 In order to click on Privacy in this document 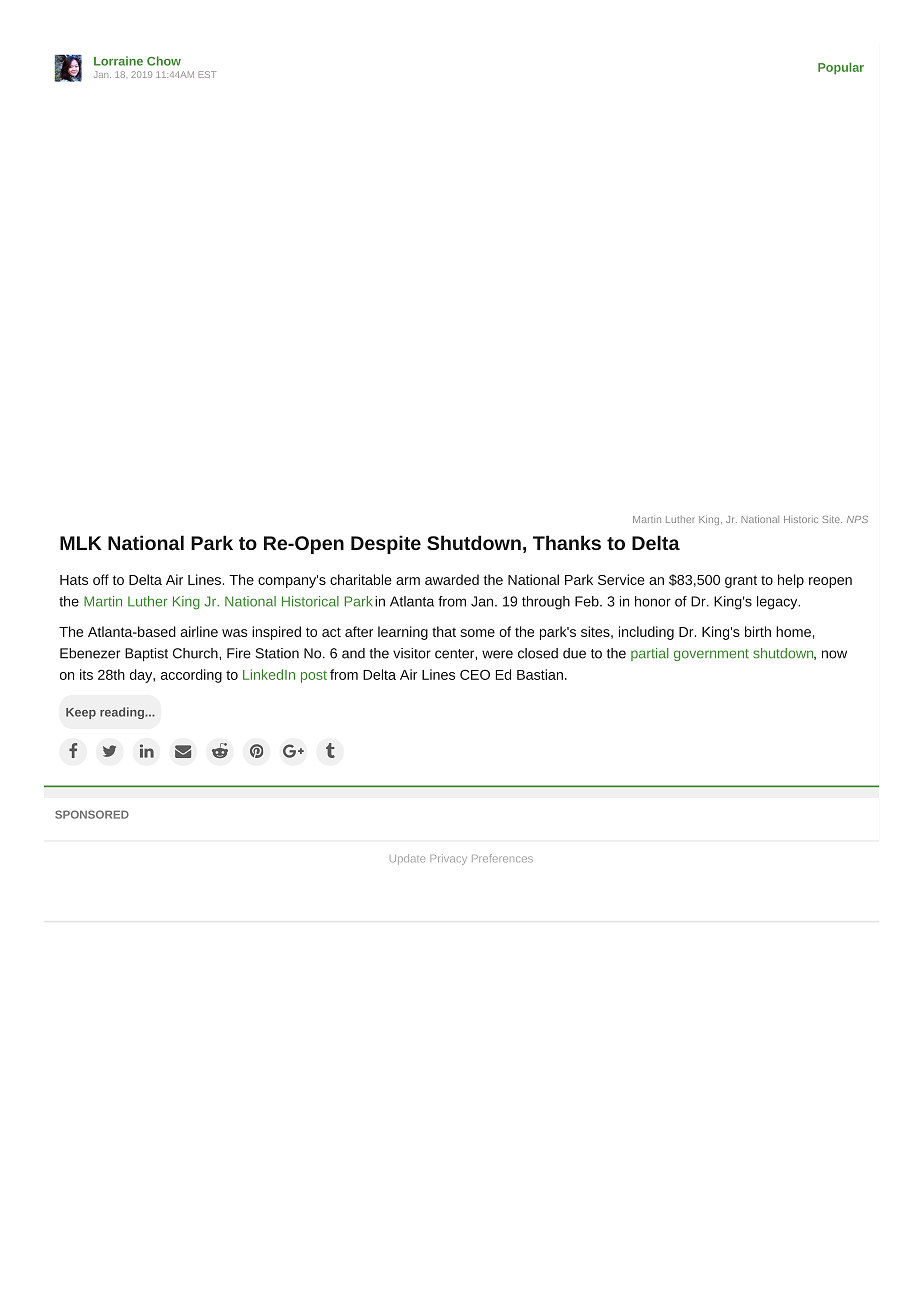, I will do `click(448, 859)`.
